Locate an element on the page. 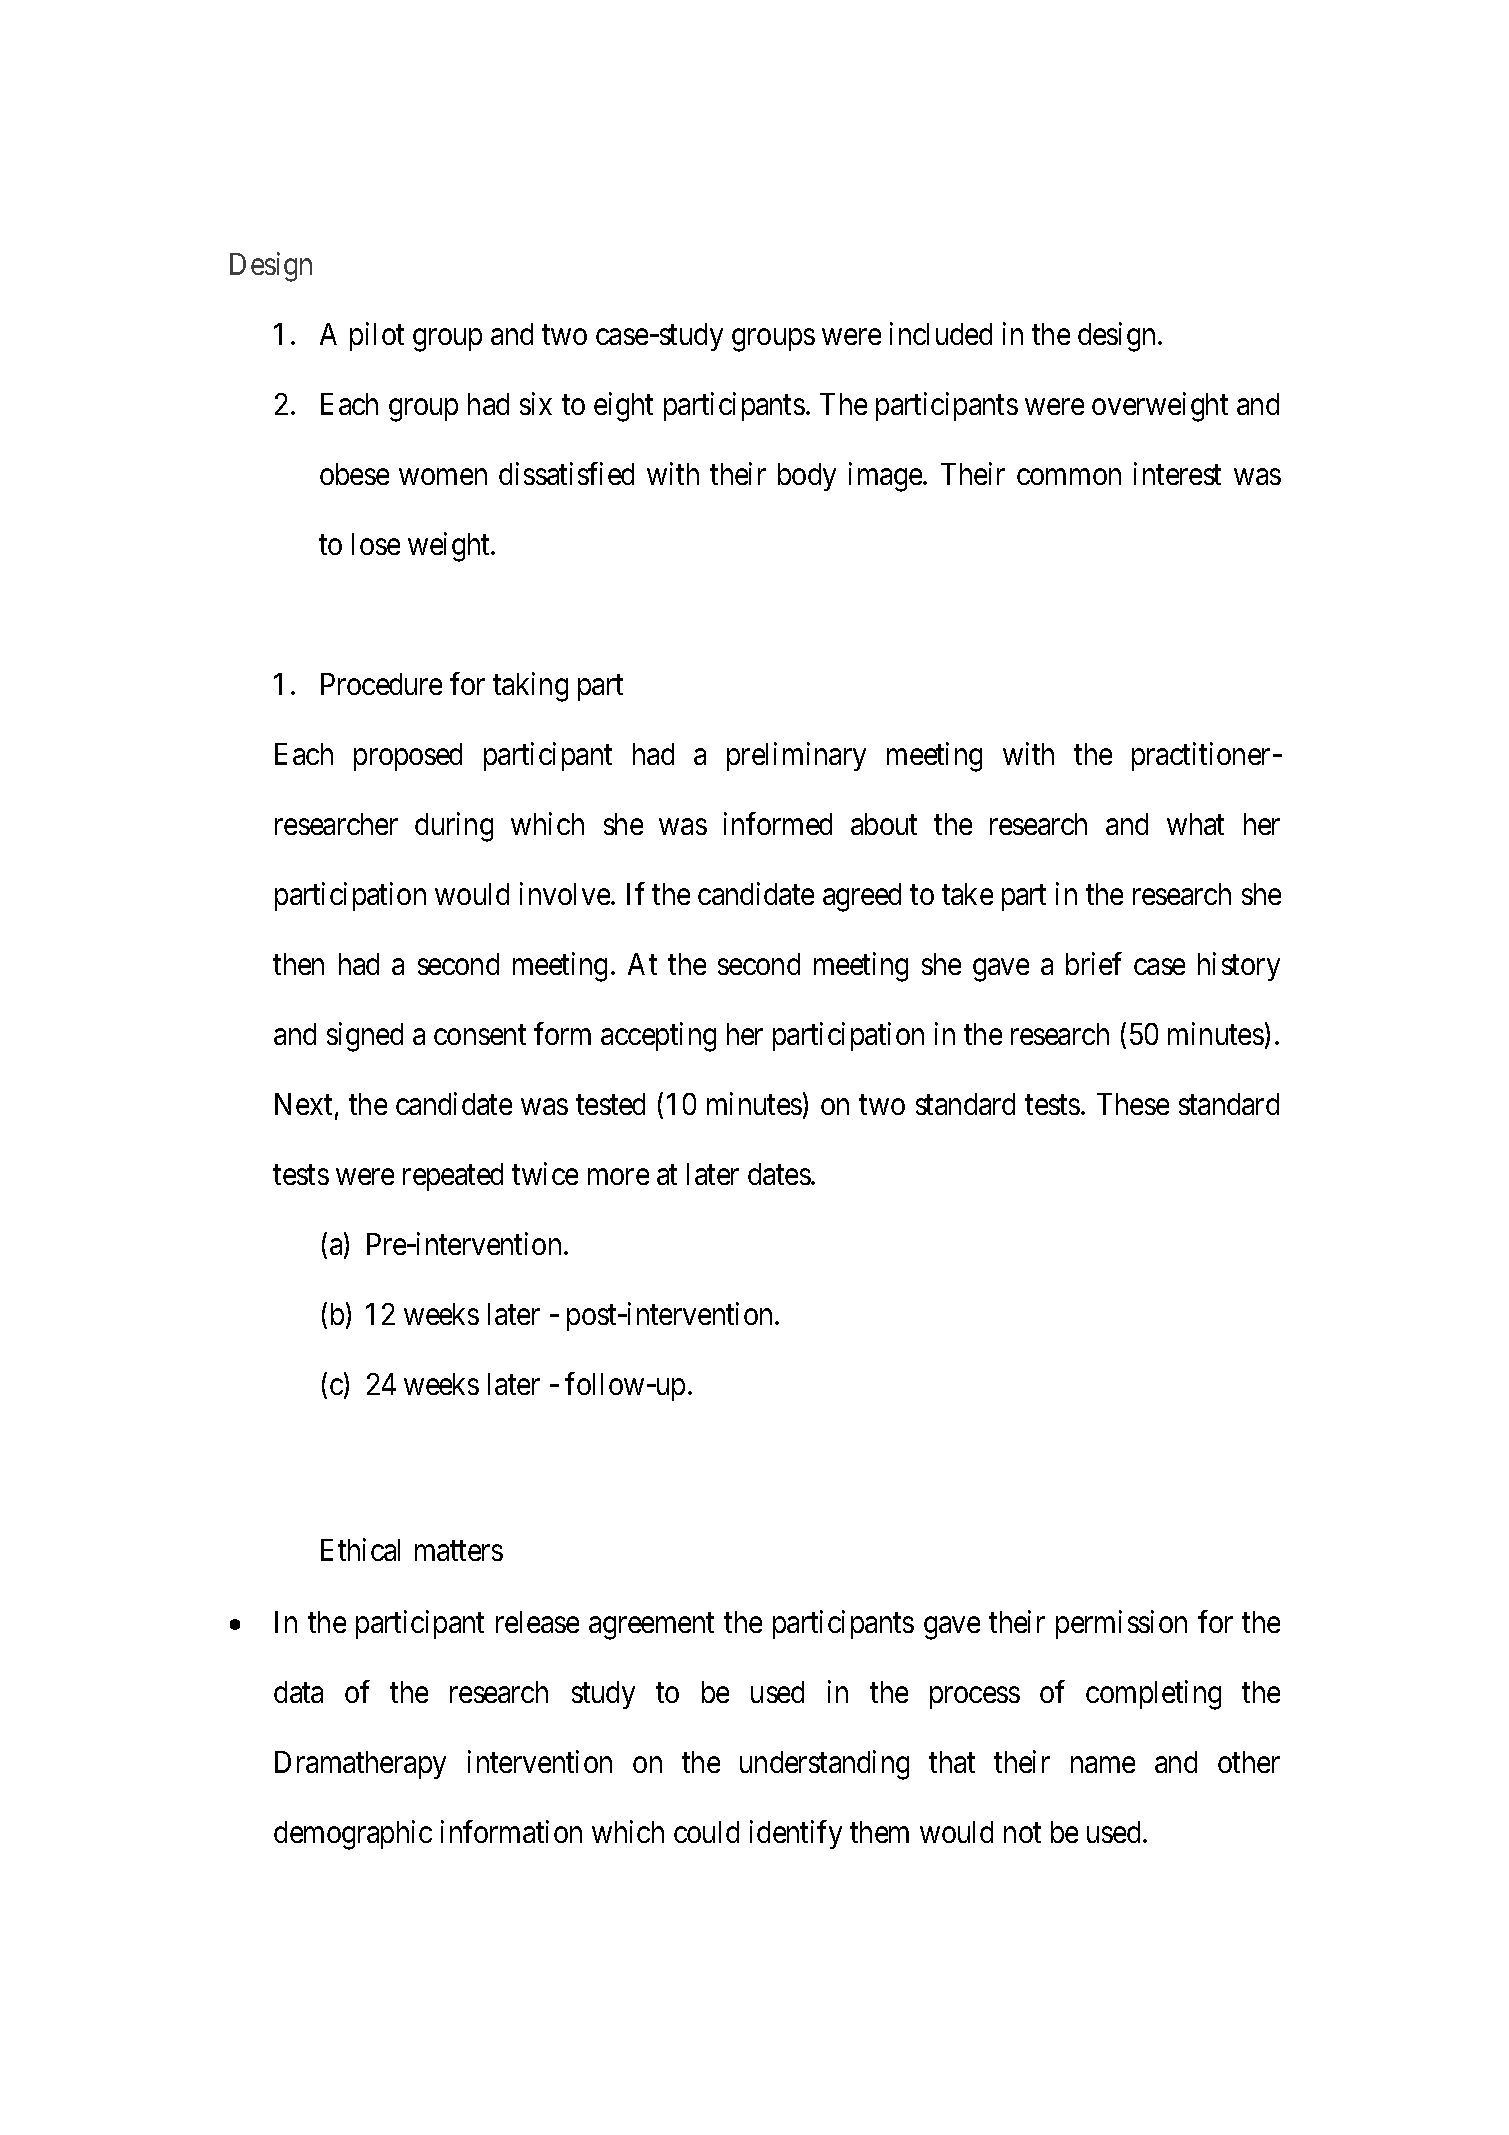  what is located at coordinates (1195, 824).
